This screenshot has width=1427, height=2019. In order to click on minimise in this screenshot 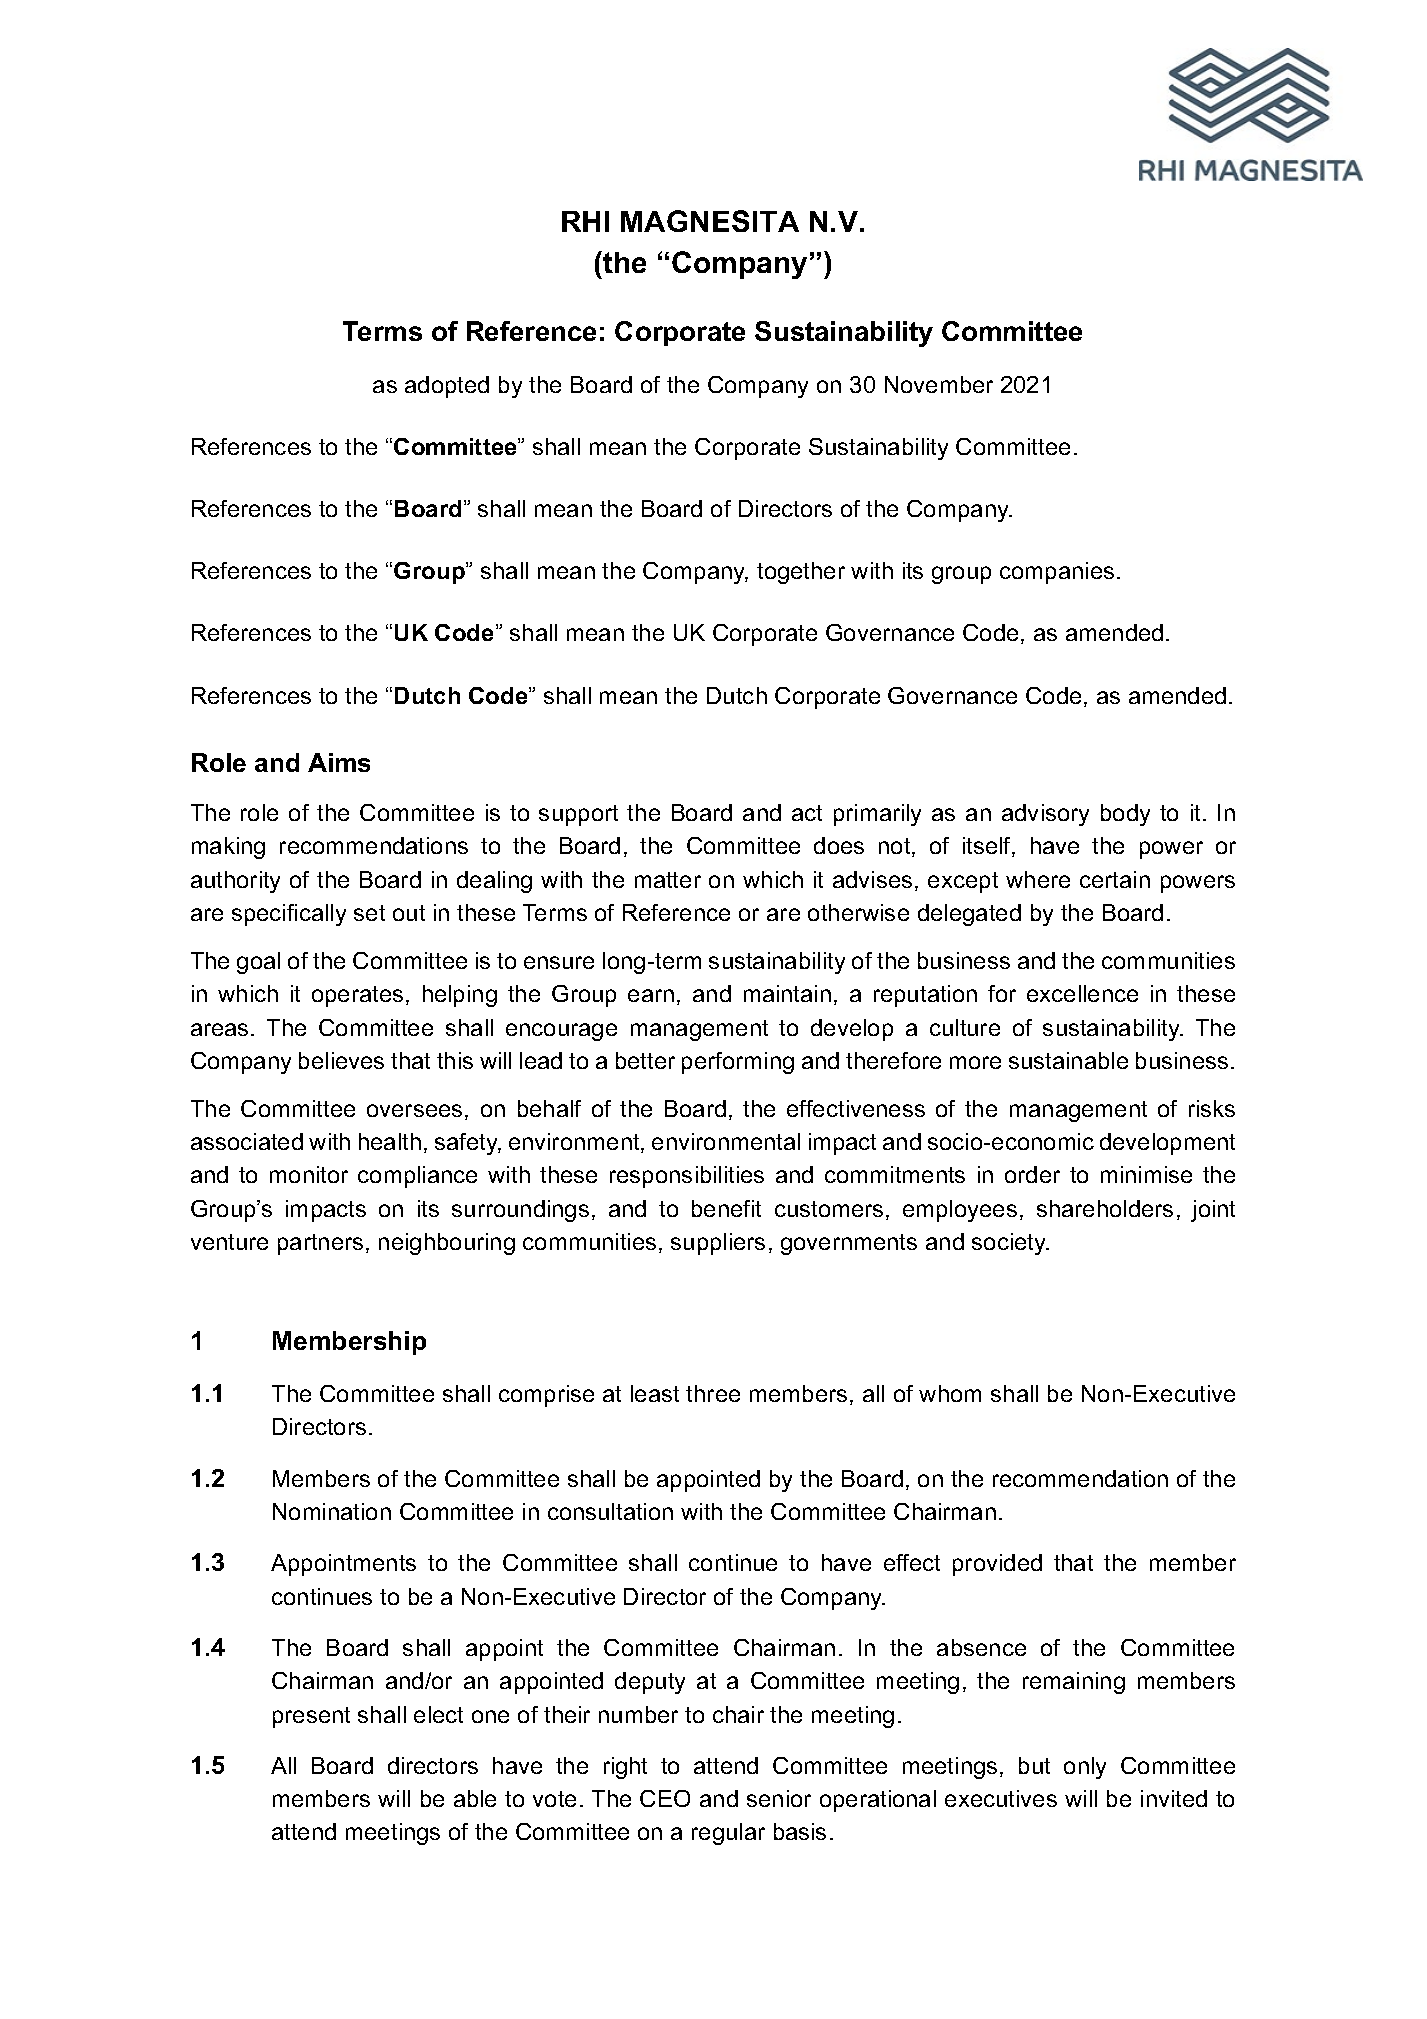, I will do `click(1146, 1174)`.
